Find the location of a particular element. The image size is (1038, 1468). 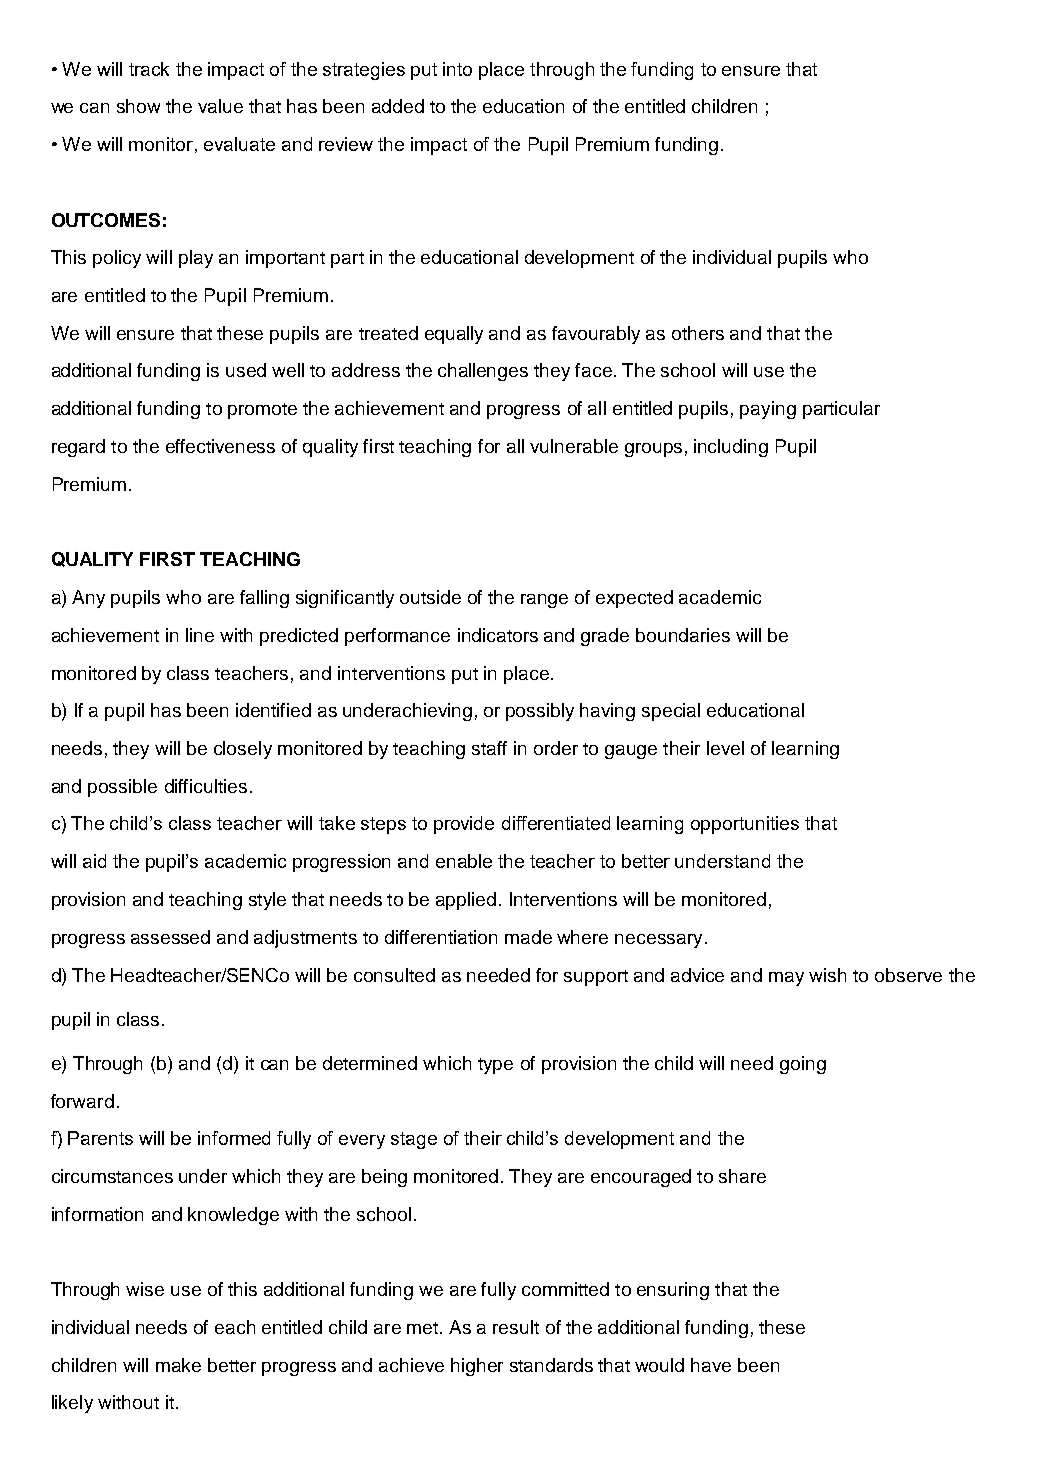

make is located at coordinates (178, 1365).
